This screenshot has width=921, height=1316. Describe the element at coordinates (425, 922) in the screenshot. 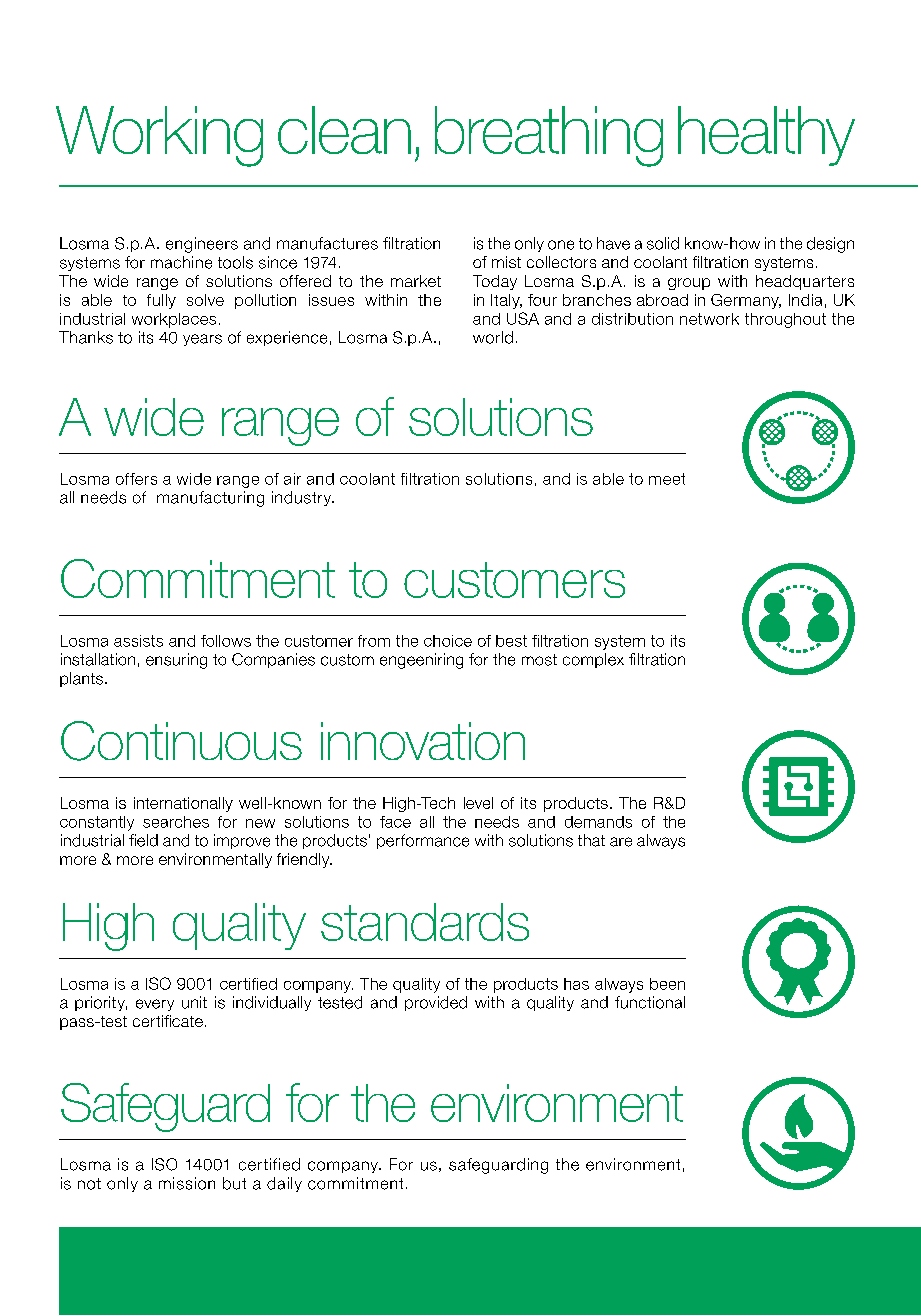

I see `standards` at that location.
